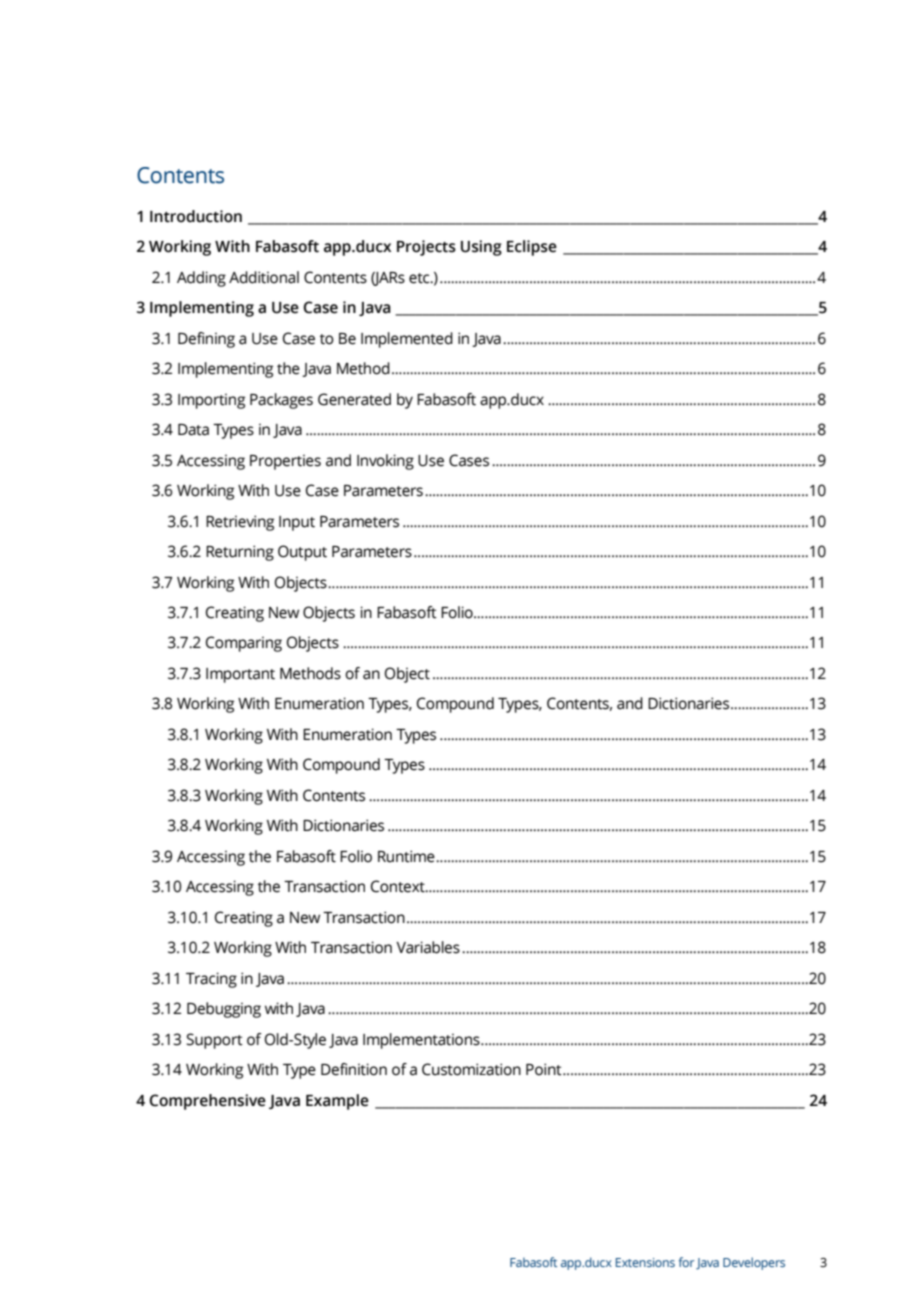 The width and height of the screenshot is (924, 1308). Describe the element at coordinates (385, 462) in the screenshot. I see `Invoking` at that location.
